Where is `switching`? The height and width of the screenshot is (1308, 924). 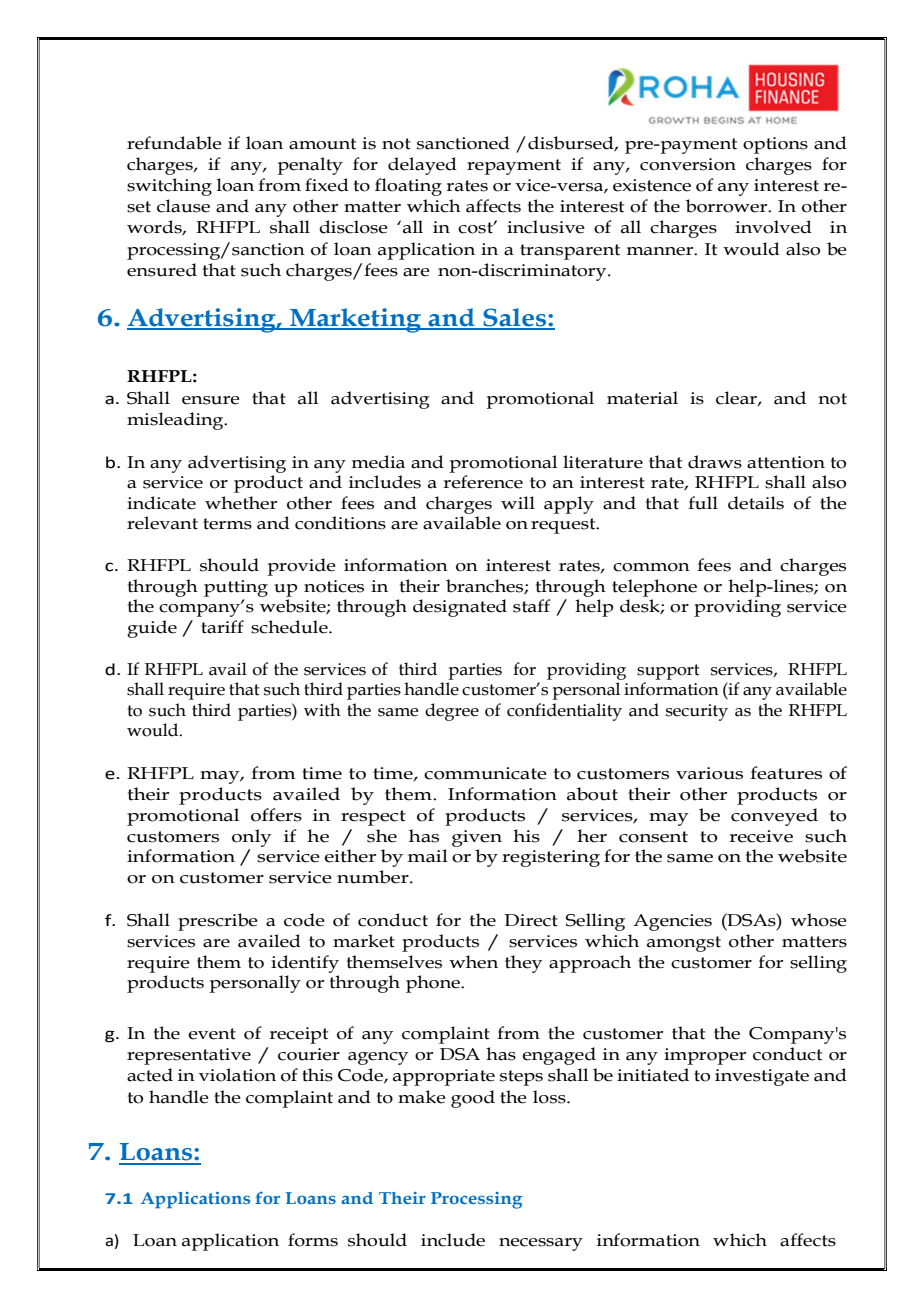 switching is located at coordinates (169, 187).
